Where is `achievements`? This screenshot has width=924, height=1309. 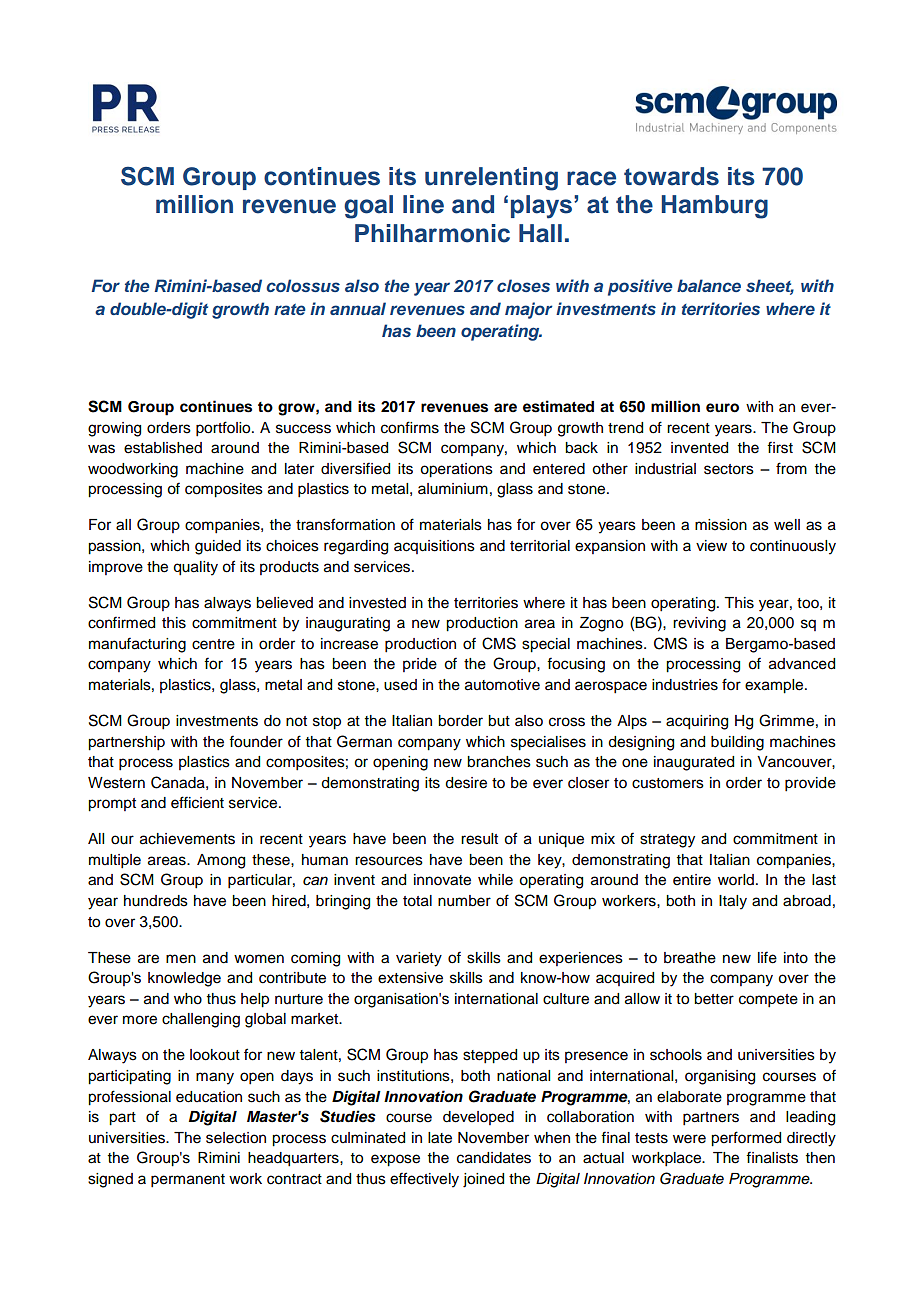 achievements is located at coordinates (187, 839).
